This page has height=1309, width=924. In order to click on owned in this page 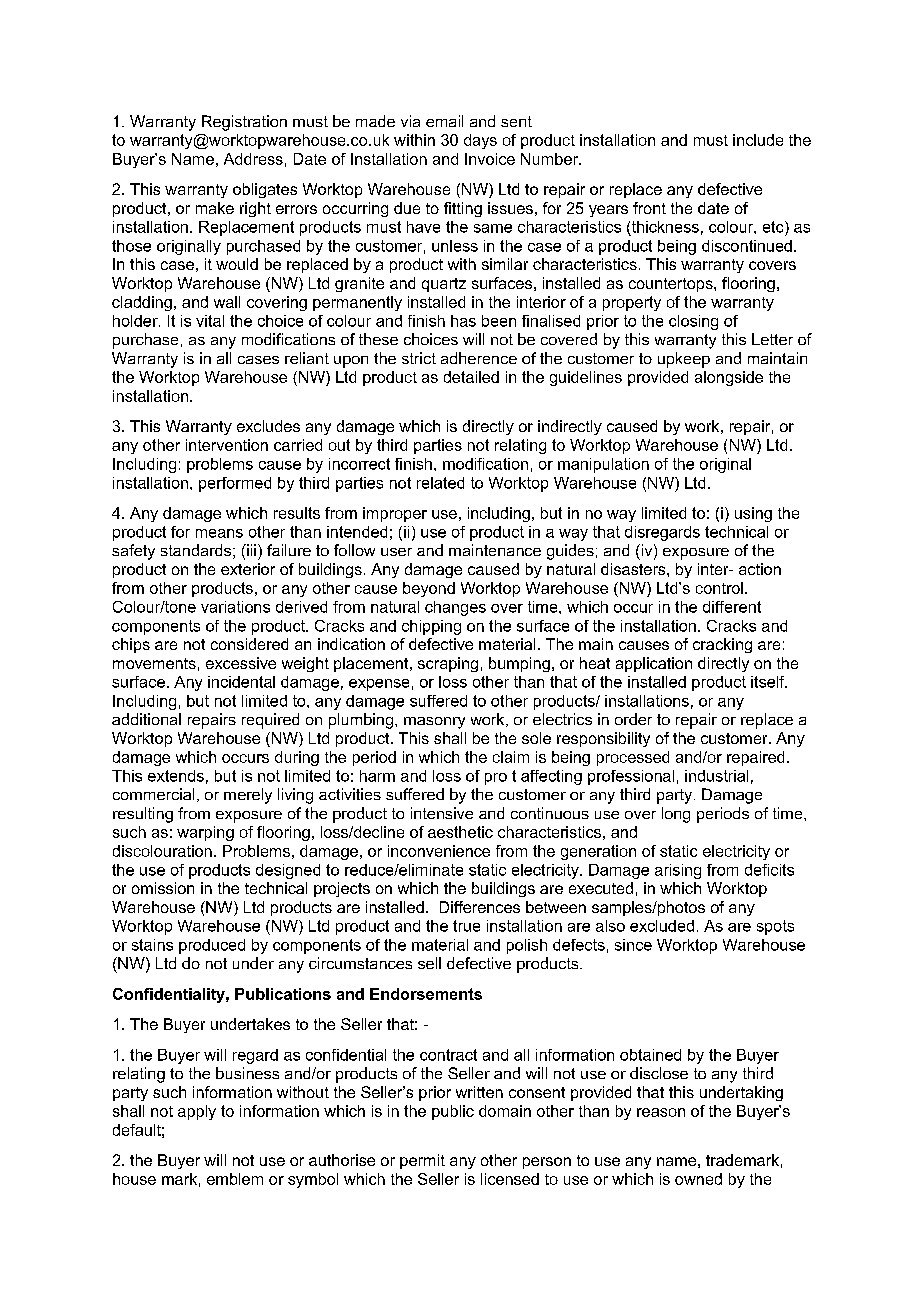, I will do `click(698, 1179)`.
